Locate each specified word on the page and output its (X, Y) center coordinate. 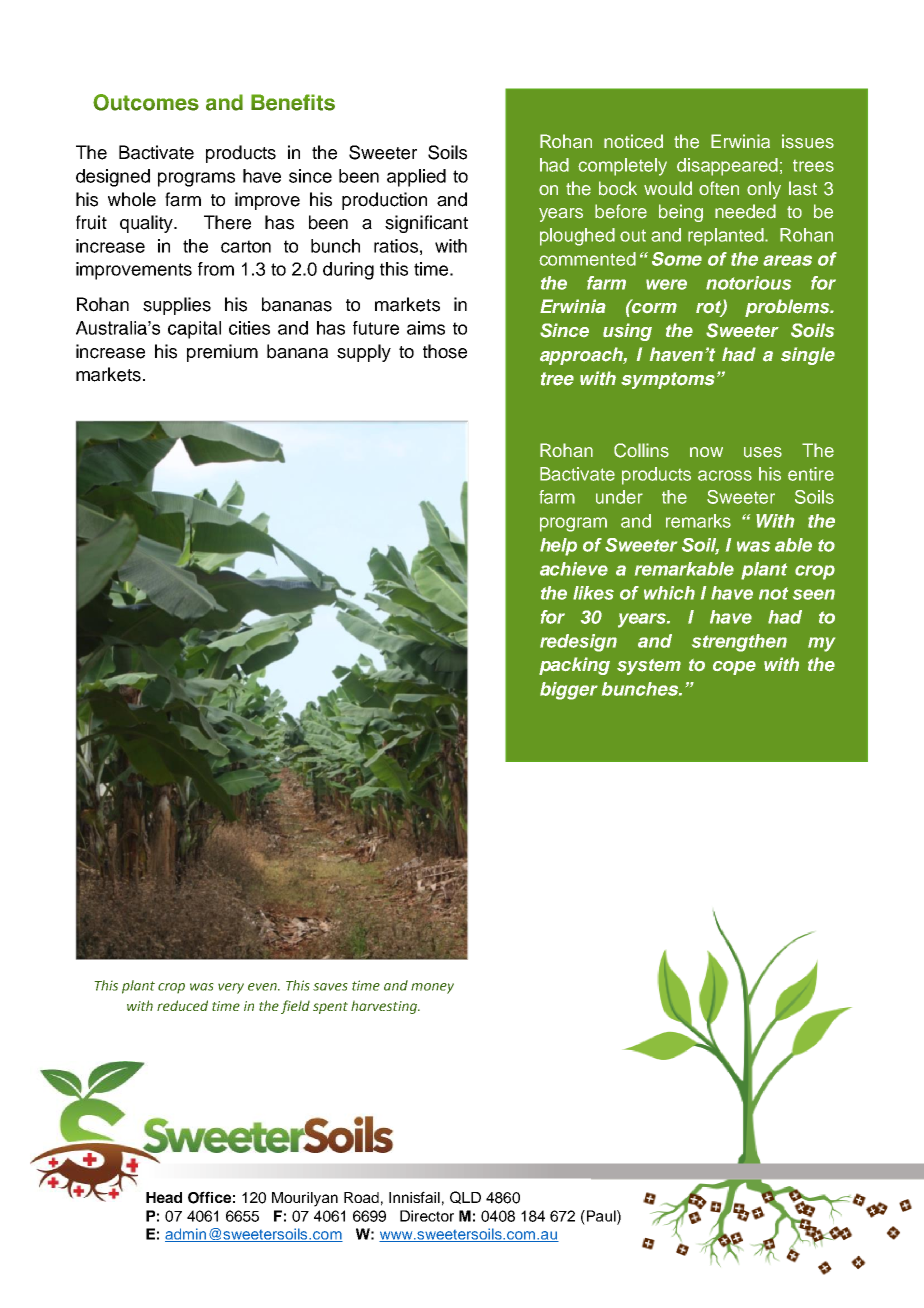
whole (132, 199)
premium (222, 353)
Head (164, 1197)
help (558, 547)
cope (734, 668)
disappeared (727, 167)
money (432, 988)
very (231, 988)
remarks (698, 521)
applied (416, 178)
